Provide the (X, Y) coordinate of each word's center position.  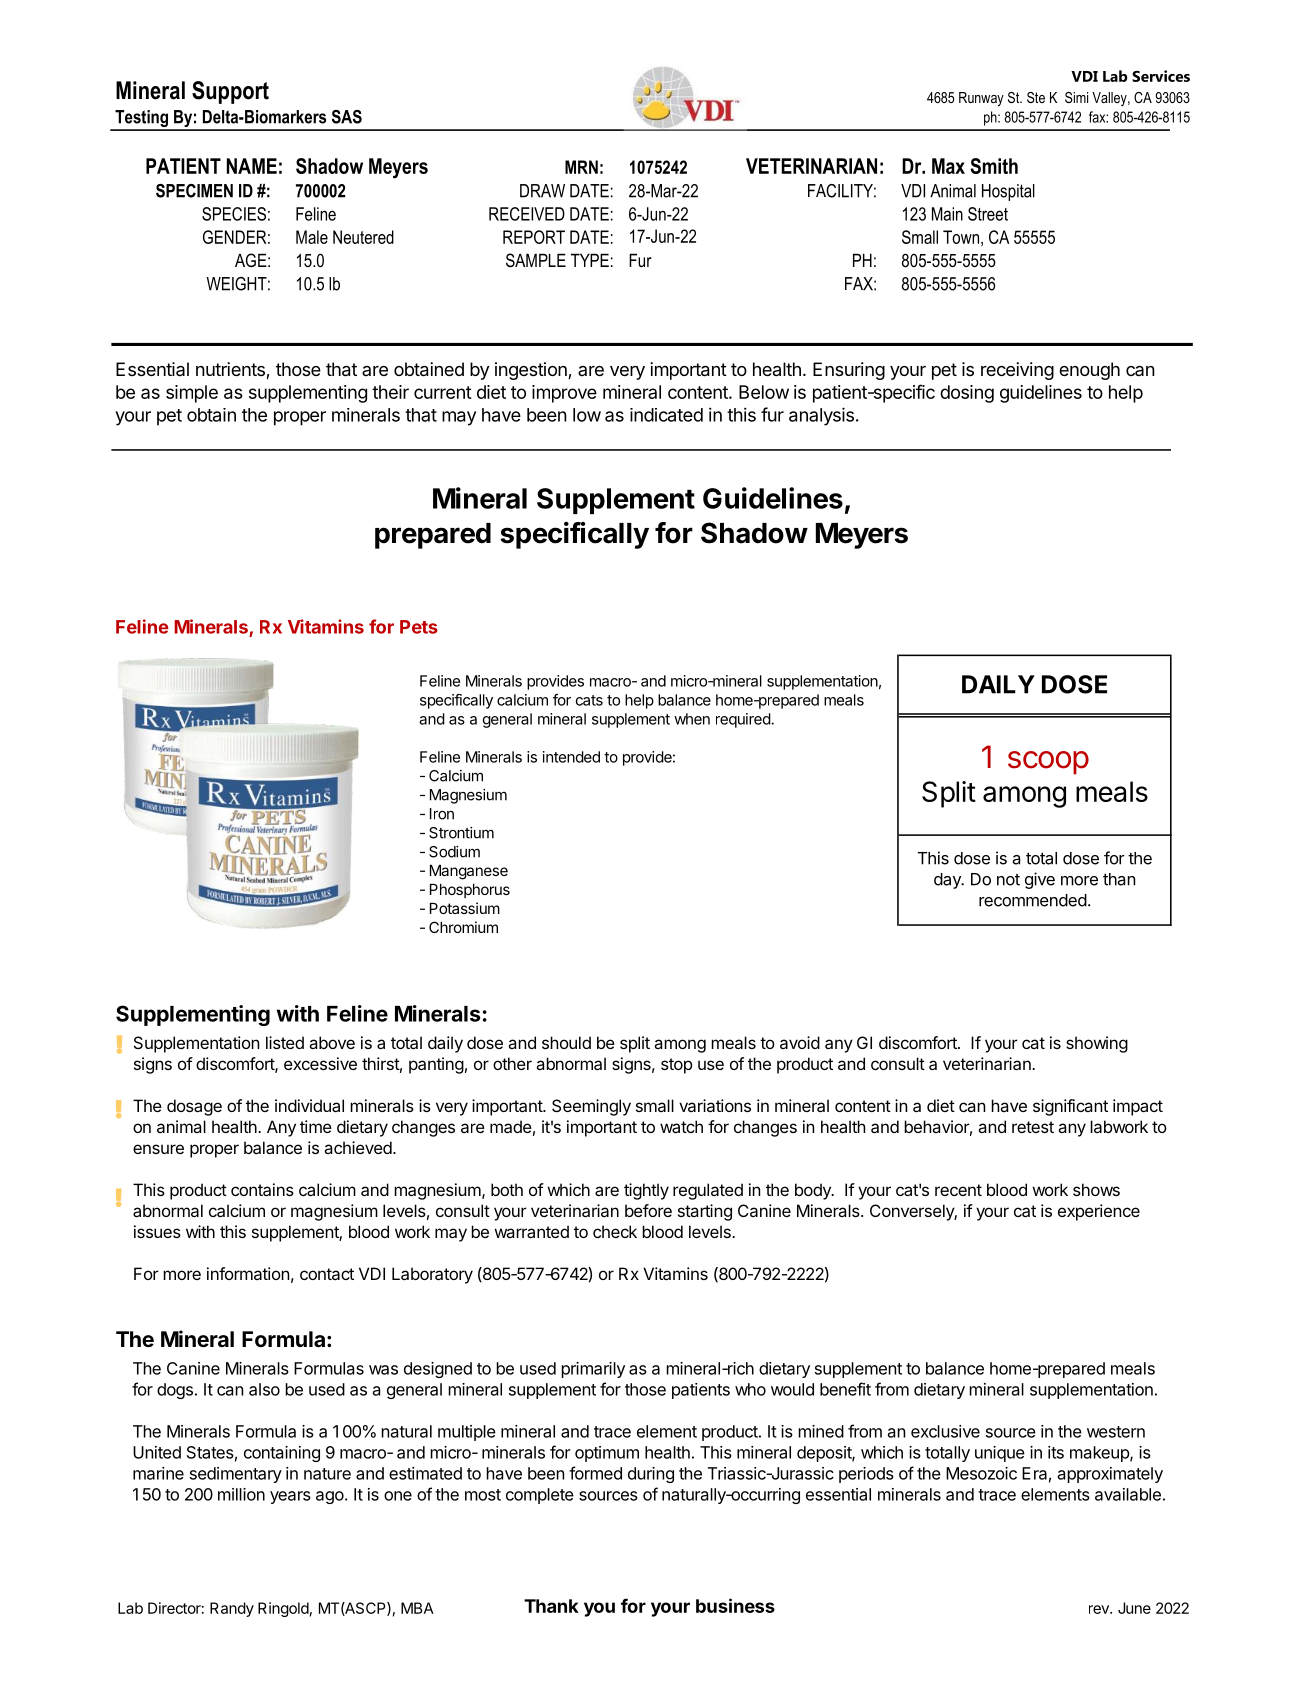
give (1040, 880)
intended (571, 757)
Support (230, 92)
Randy (232, 1609)
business (735, 1605)
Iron (442, 814)
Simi (1076, 97)
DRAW (542, 191)
